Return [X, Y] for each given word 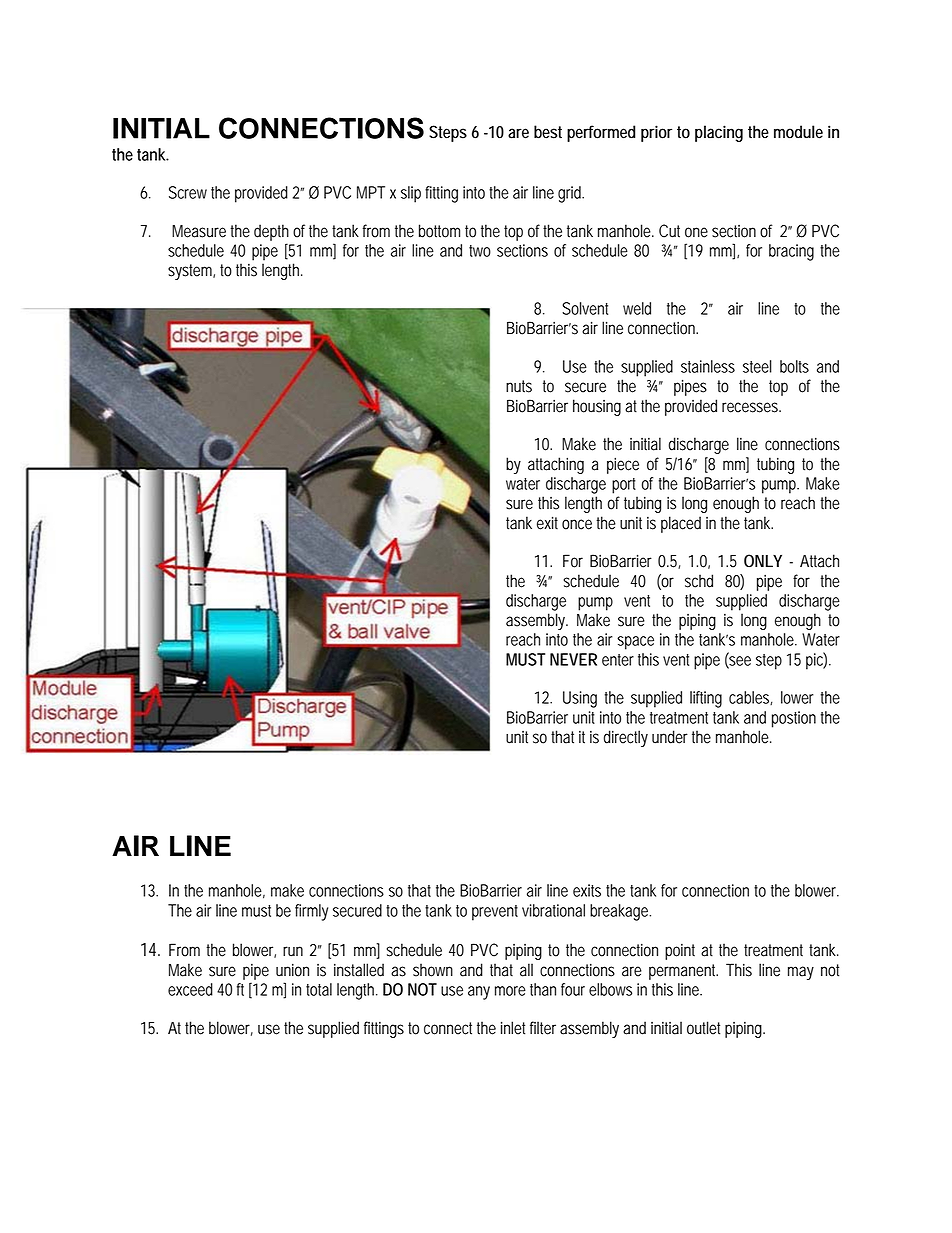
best [548, 132]
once [577, 524]
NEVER [573, 659]
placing [719, 133]
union [292, 970]
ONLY [763, 561]
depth [271, 232]
